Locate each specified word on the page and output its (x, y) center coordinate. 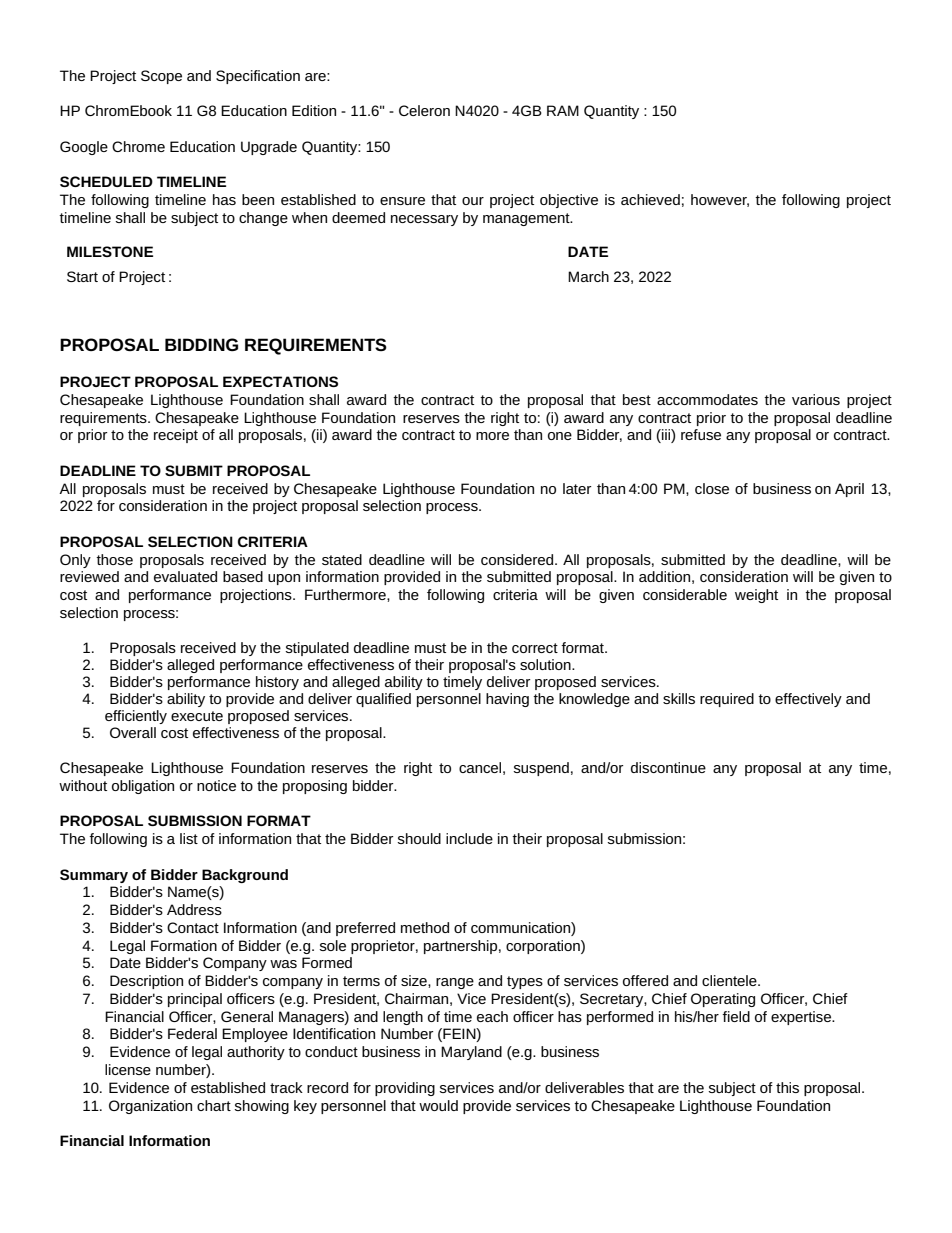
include (469, 838)
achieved (650, 199)
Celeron (424, 110)
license (128, 1069)
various (816, 399)
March (588, 276)
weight (756, 596)
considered (518, 559)
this (787, 1087)
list (189, 838)
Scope (161, 77)
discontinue (668, 767)
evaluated (185, 576)
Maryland (471, 1053)
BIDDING (201, 344)
